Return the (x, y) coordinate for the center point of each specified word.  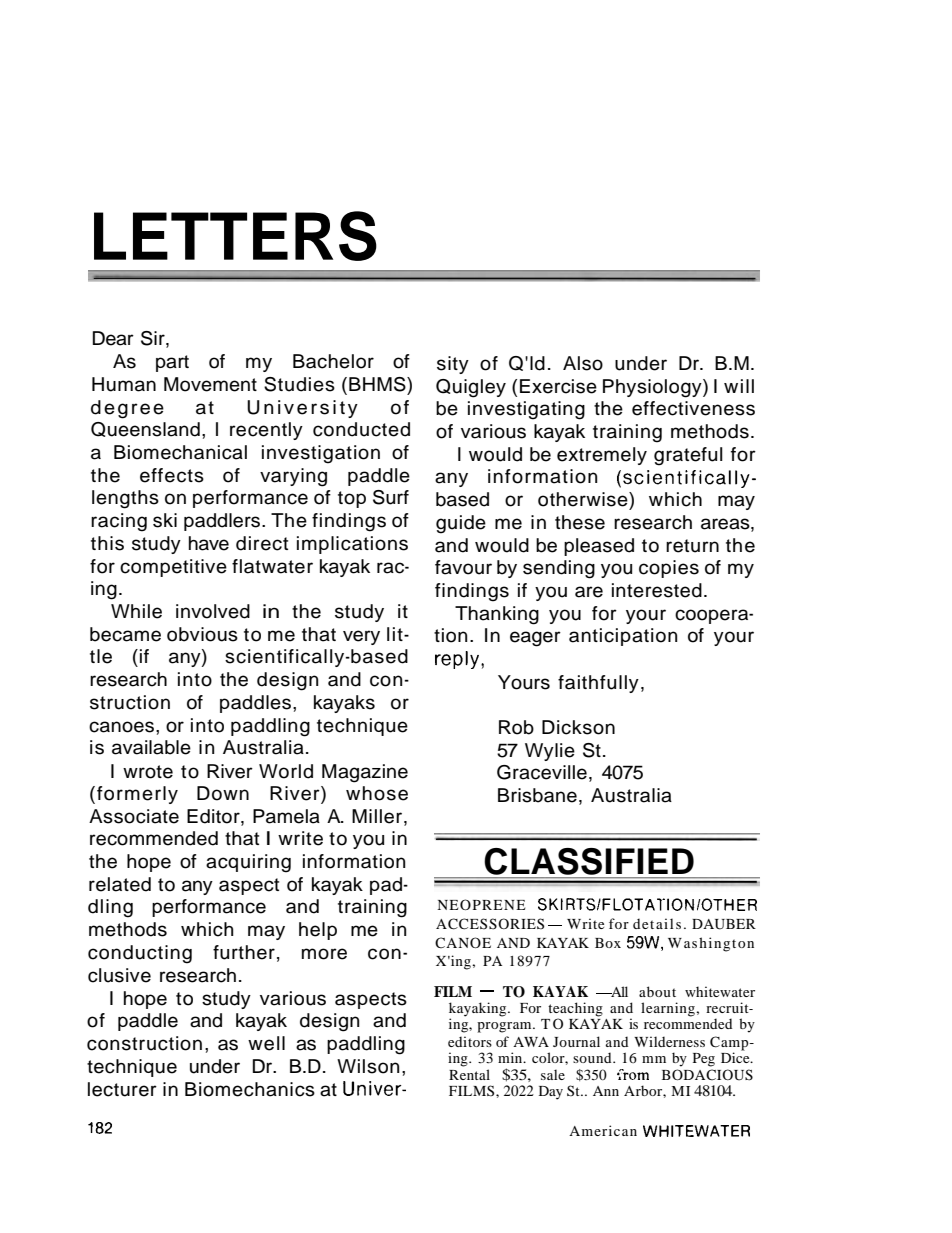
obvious (202, 634)
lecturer (122, 1089)
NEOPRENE (481, 904)
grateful (688, 456)
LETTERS (235, 236)
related (120, 884)
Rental (469, 1074)
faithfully (598, 684)
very (361, 637)
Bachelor (333, 361)
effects (172, 475)
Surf (391, 497)
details (657, 923)
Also (583, 363)
